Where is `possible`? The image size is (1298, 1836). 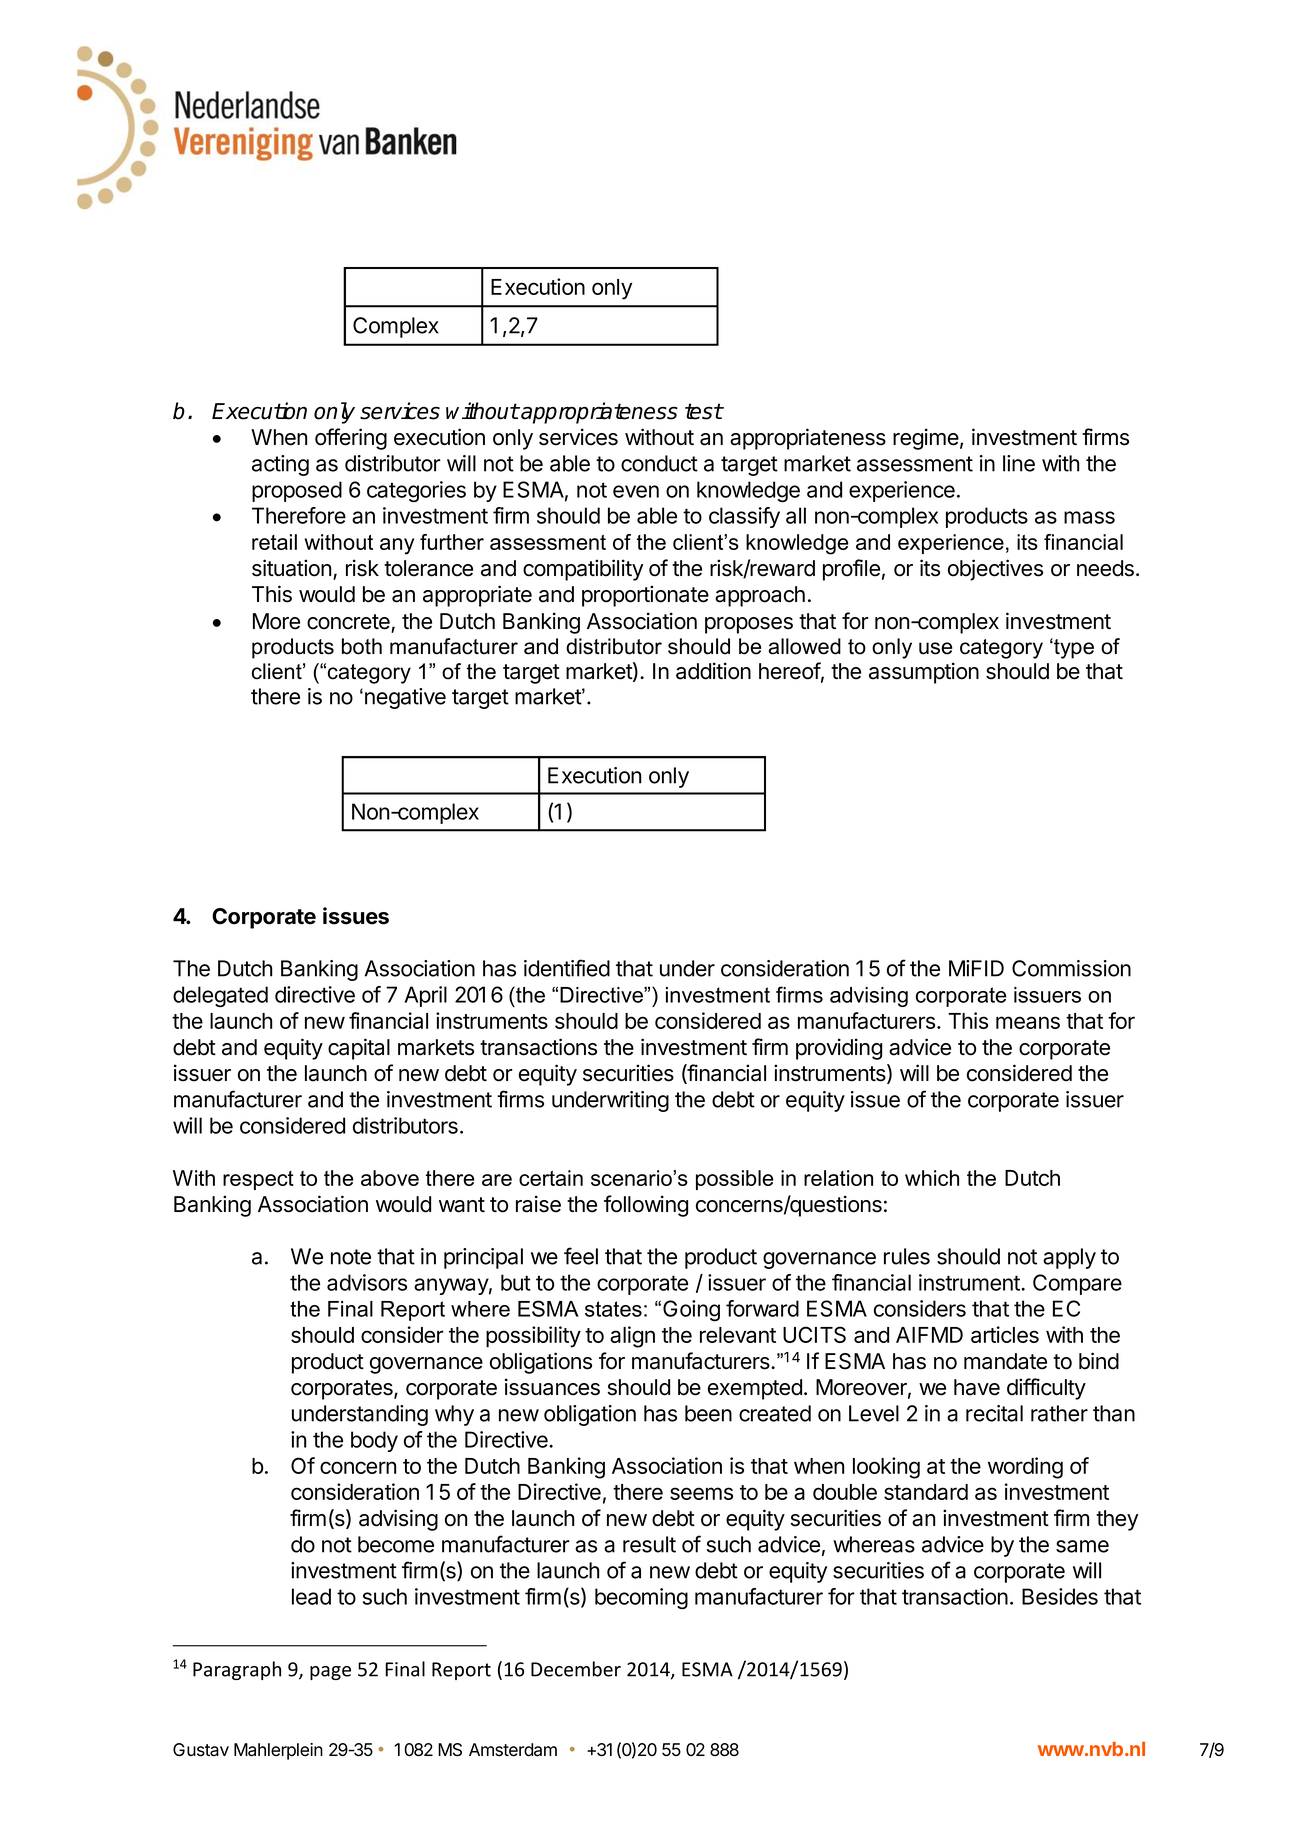 possible is located at coordinates (735, 1180).
